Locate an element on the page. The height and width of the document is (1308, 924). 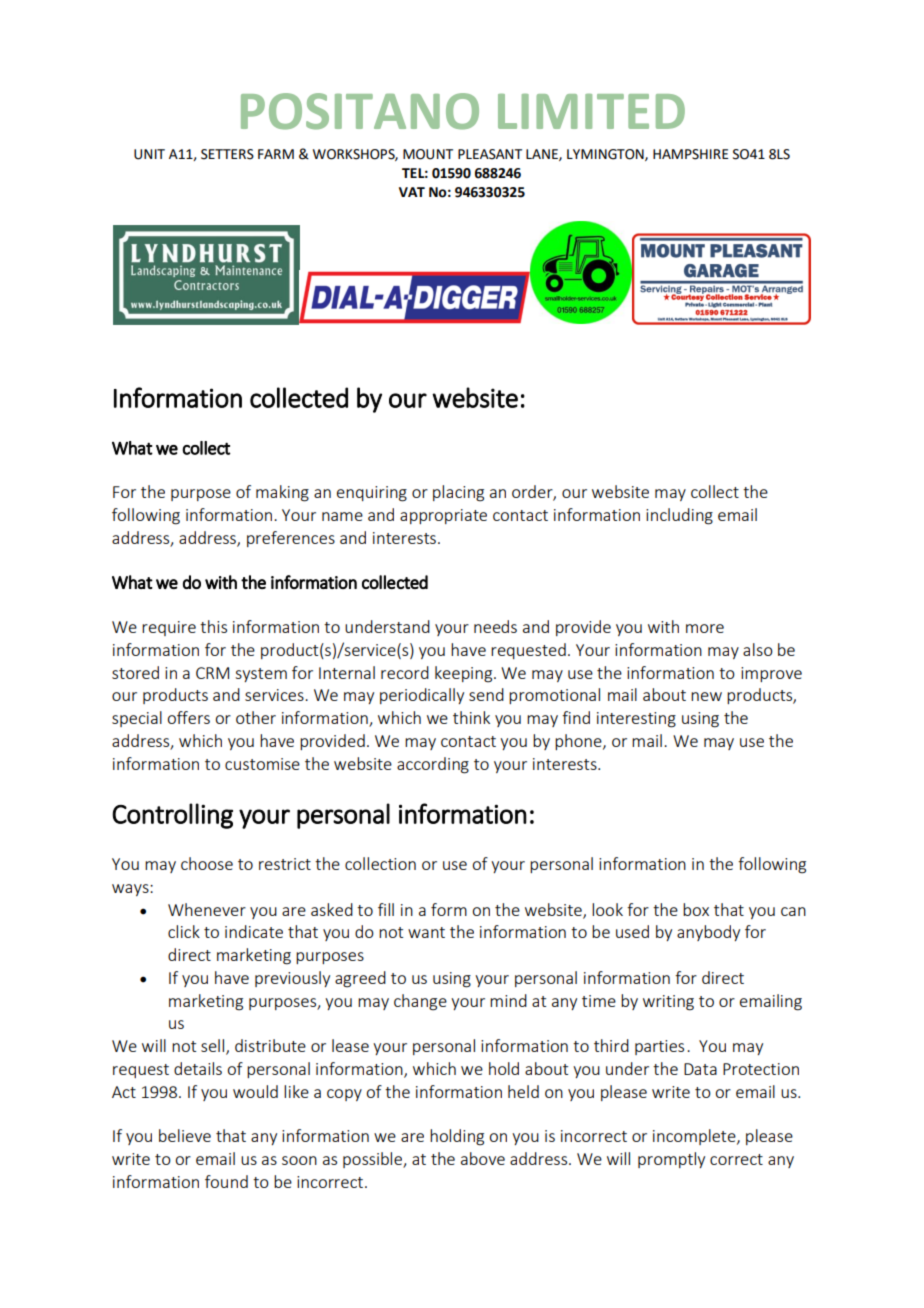
making is located at coordinates (282, 493).
